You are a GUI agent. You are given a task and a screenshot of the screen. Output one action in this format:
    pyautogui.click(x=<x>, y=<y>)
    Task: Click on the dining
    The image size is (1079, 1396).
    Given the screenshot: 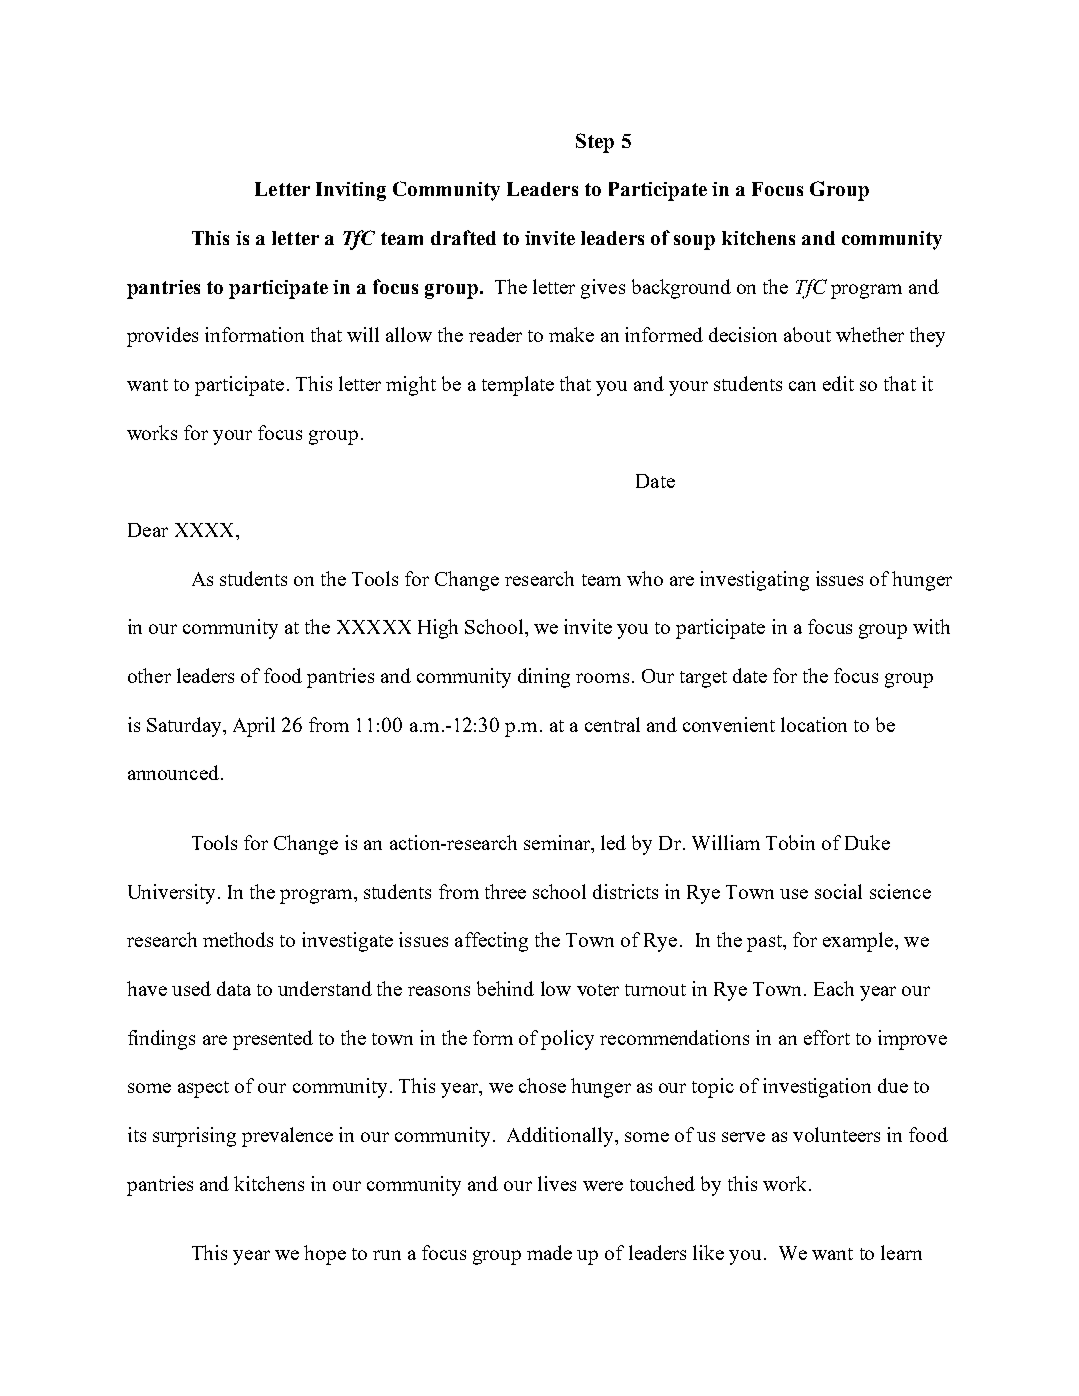 What is the action you would take?
    pyautogui.click(x=544, y=678)
